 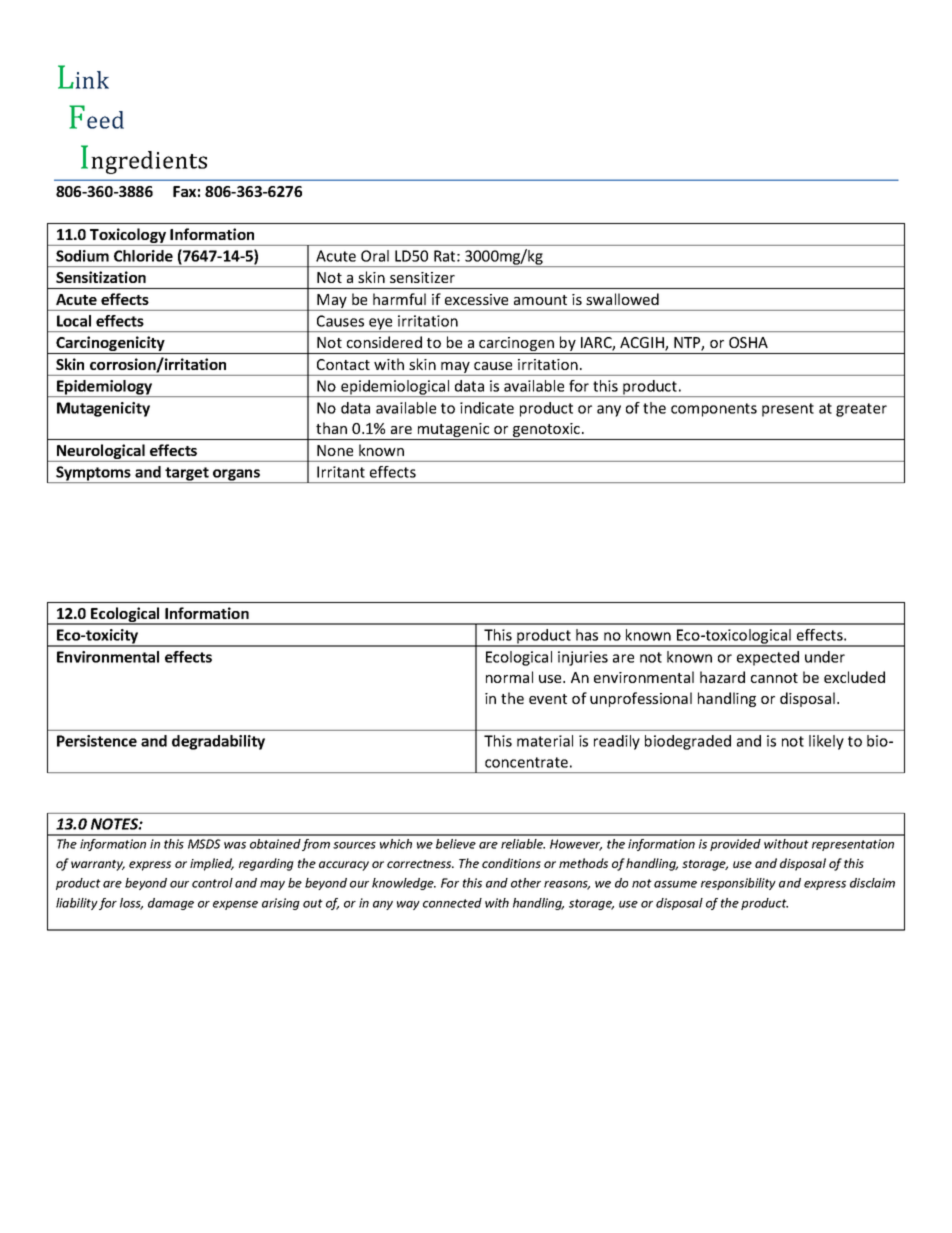 I want to click on target, so click(x=187, y=475).
